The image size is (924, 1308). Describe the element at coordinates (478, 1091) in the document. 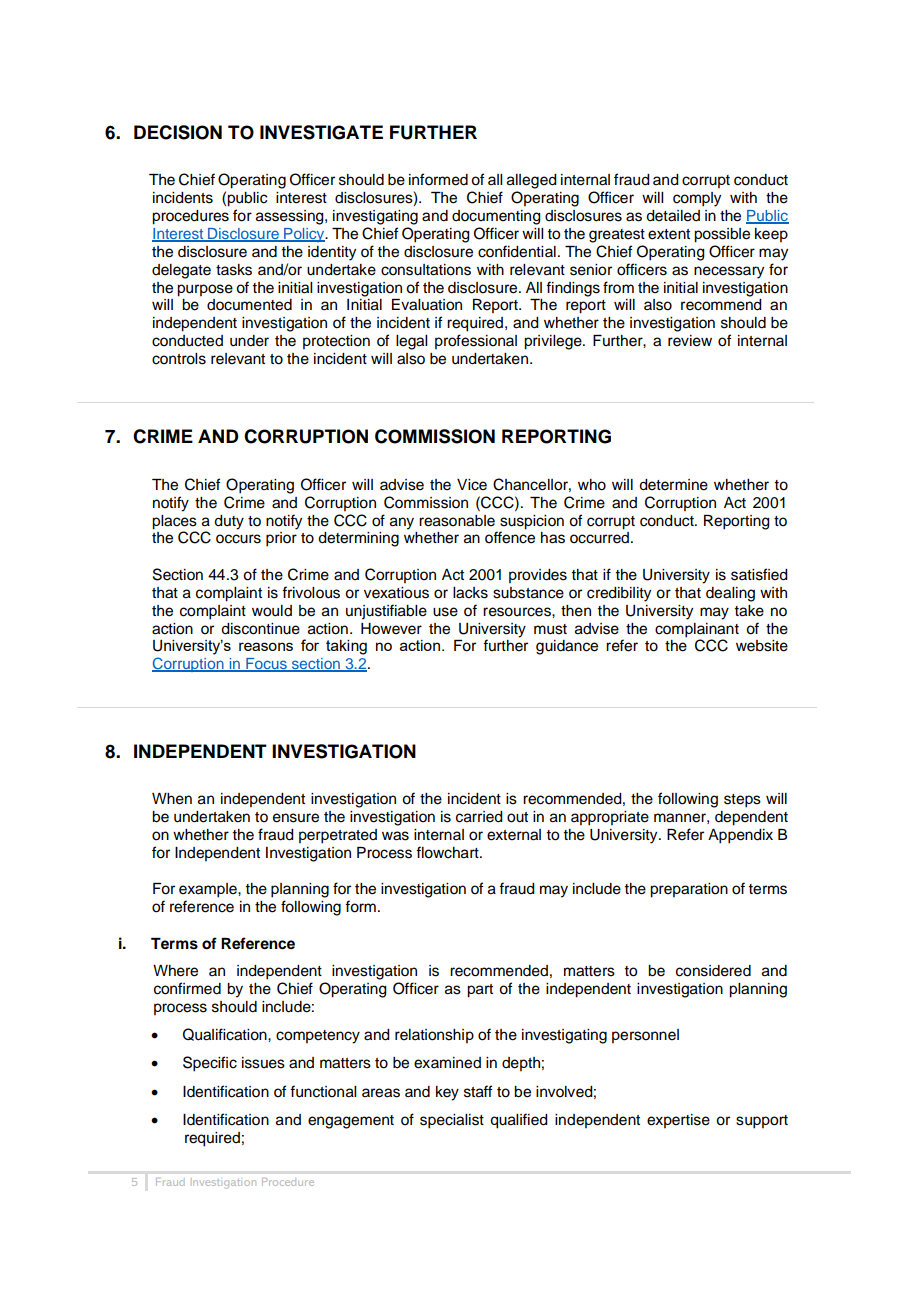

I see `staff` at that location.
